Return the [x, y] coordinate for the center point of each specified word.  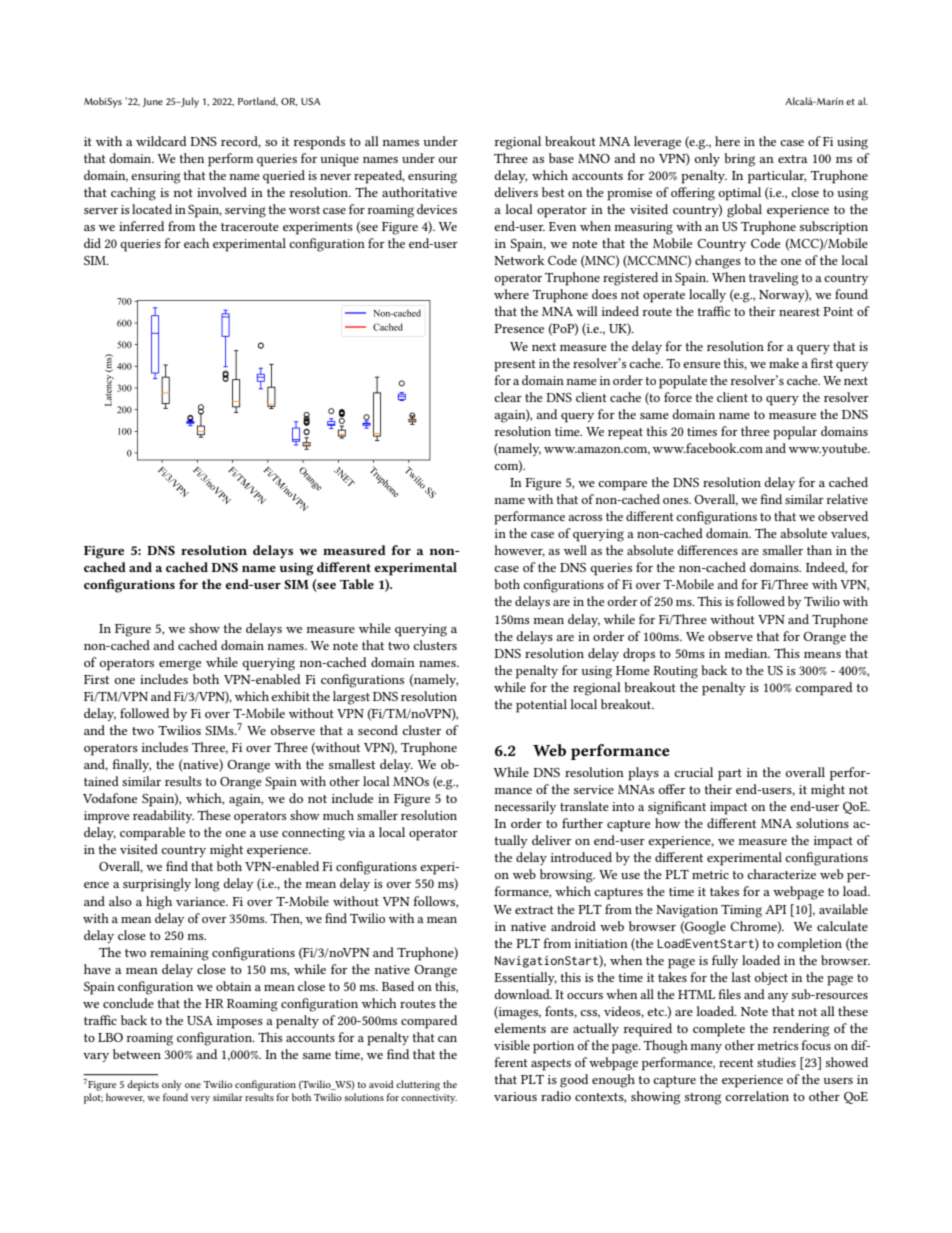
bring [739, 160]
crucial [693, 772]
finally [131, 765]
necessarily [525, 807]
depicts [143, 1085]
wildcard [161, 141]
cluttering [418, 1085]
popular [795, 433]
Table [357, 584]
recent [736, 1063]
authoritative [419, 192]
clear [508, 397]
